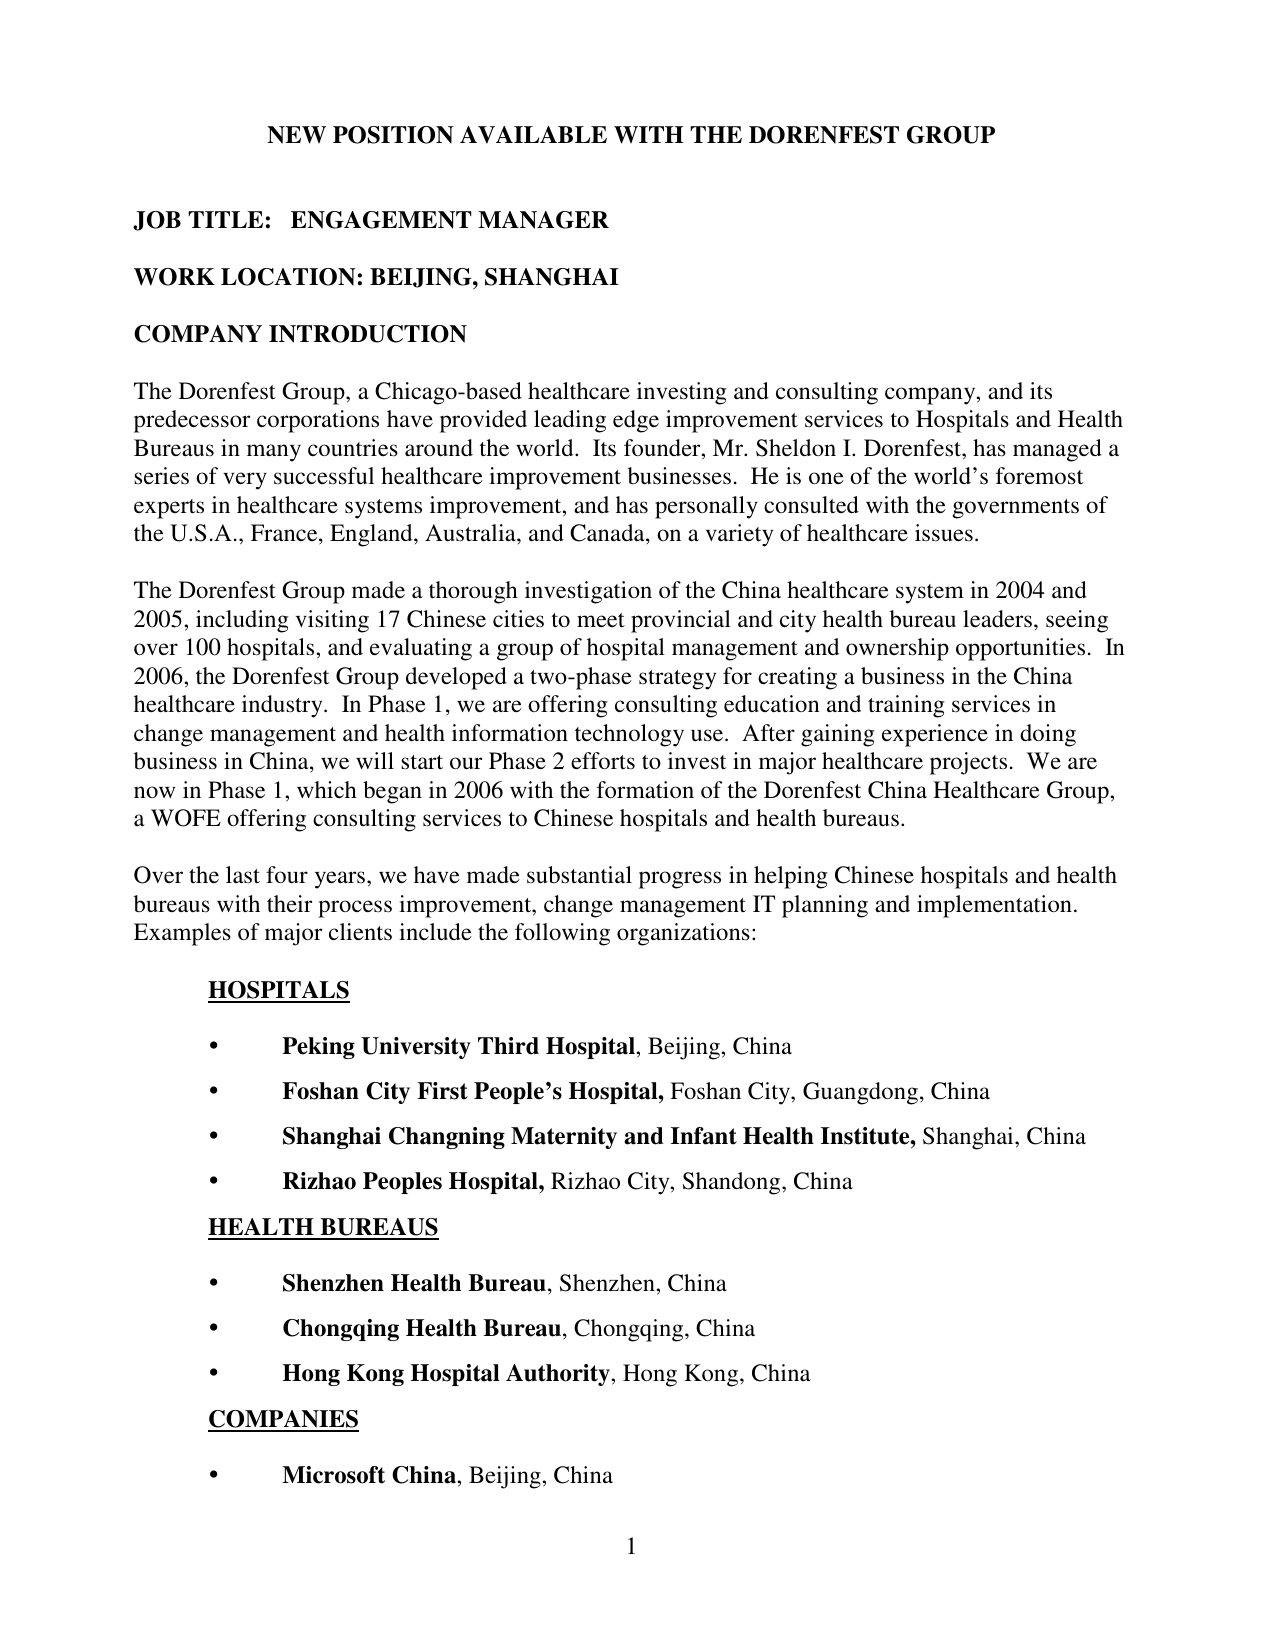 Image resolution: width=1263 pixels, height=1635 pixels. Describe the element at coordinates (677, 680) in the screenshot. I see `strategy` at that location.
